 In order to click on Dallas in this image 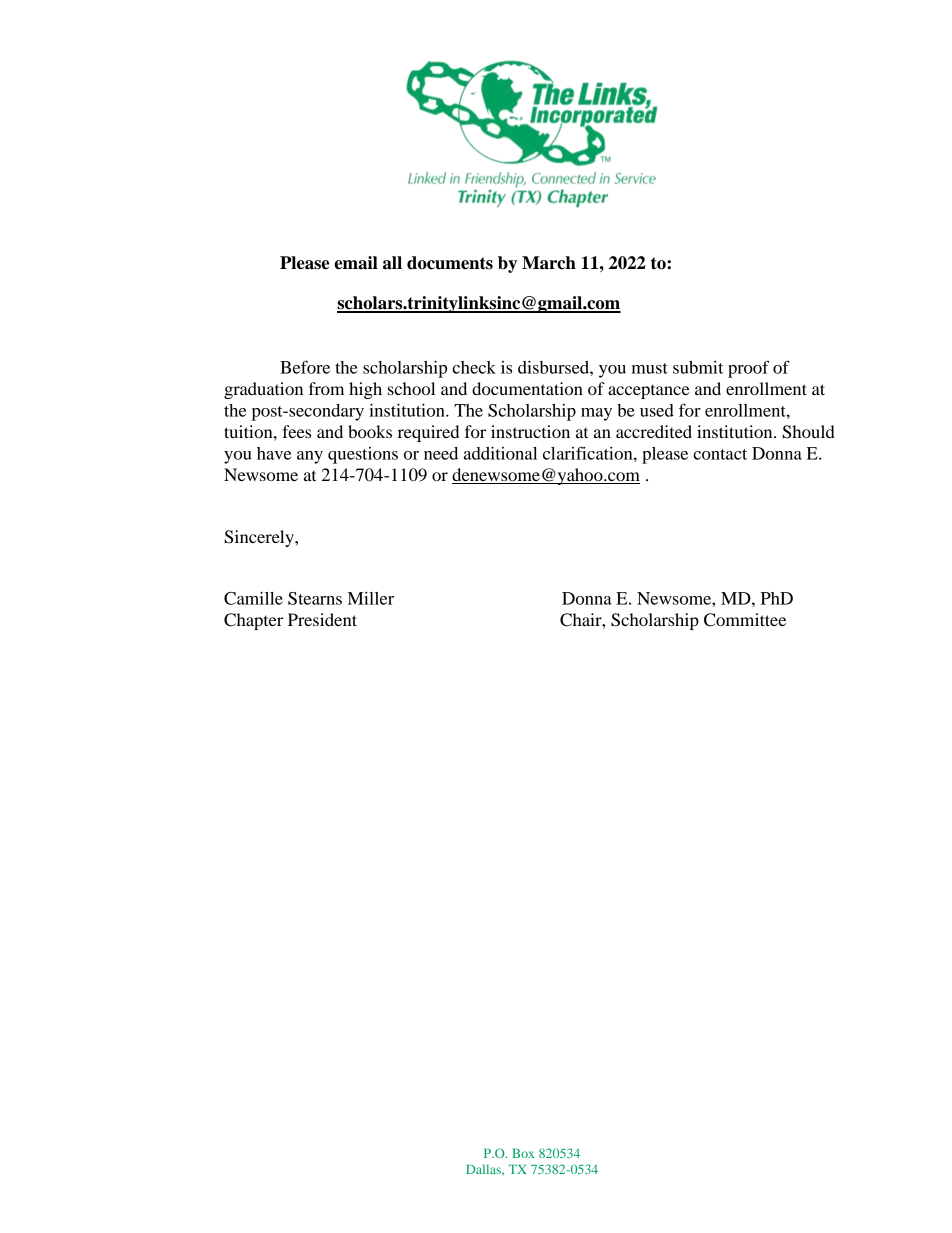, I will do `click(484, 1169)`.
